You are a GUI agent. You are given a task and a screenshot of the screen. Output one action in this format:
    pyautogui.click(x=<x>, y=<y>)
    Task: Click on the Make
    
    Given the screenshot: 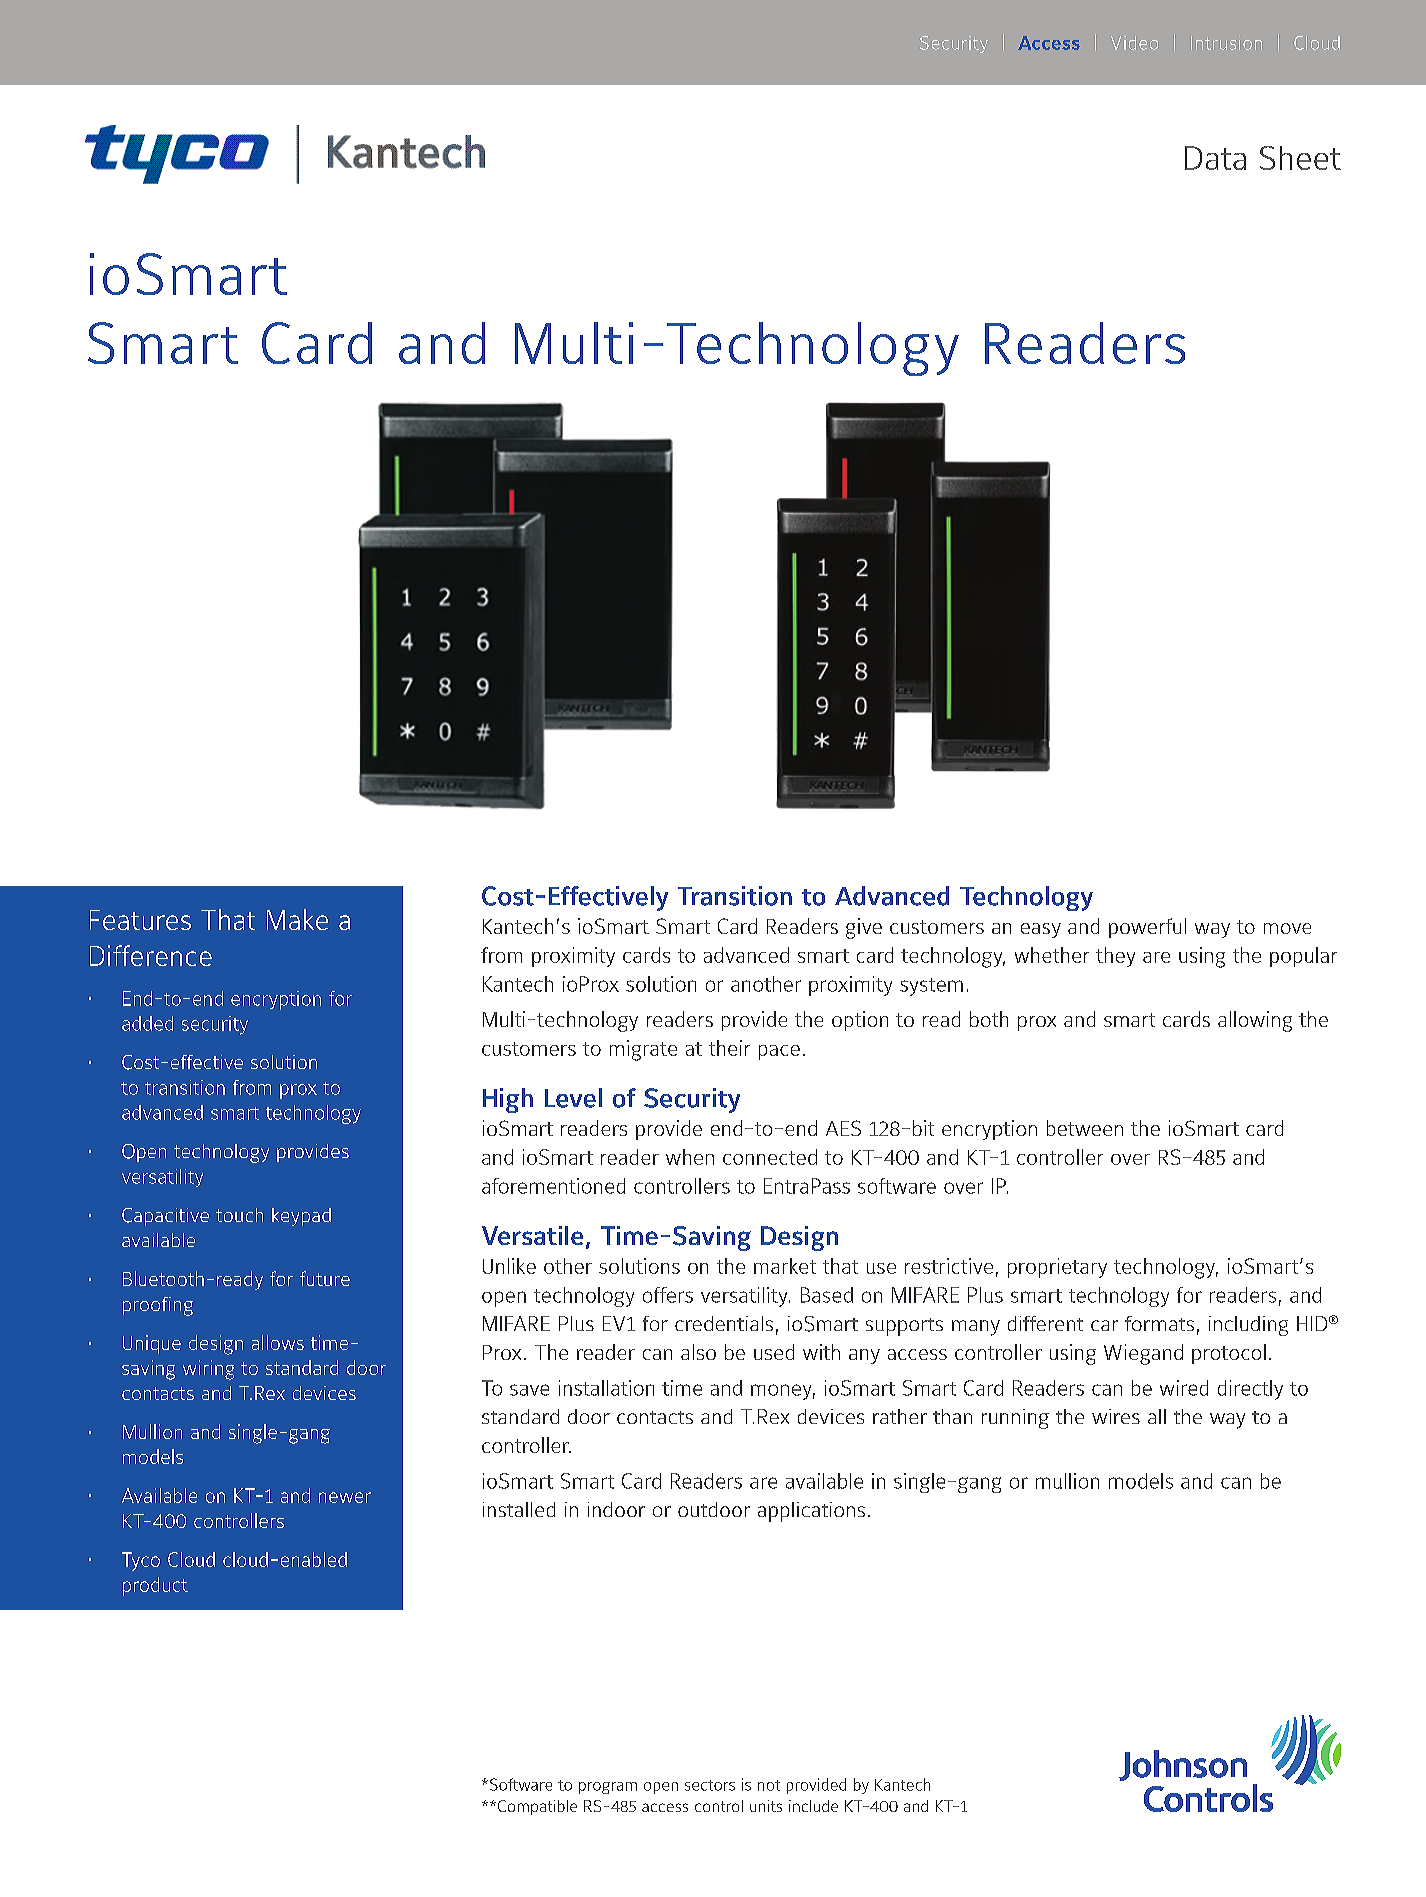 What is the action you would take?
    pyautogui.click(x=297, y=919)
